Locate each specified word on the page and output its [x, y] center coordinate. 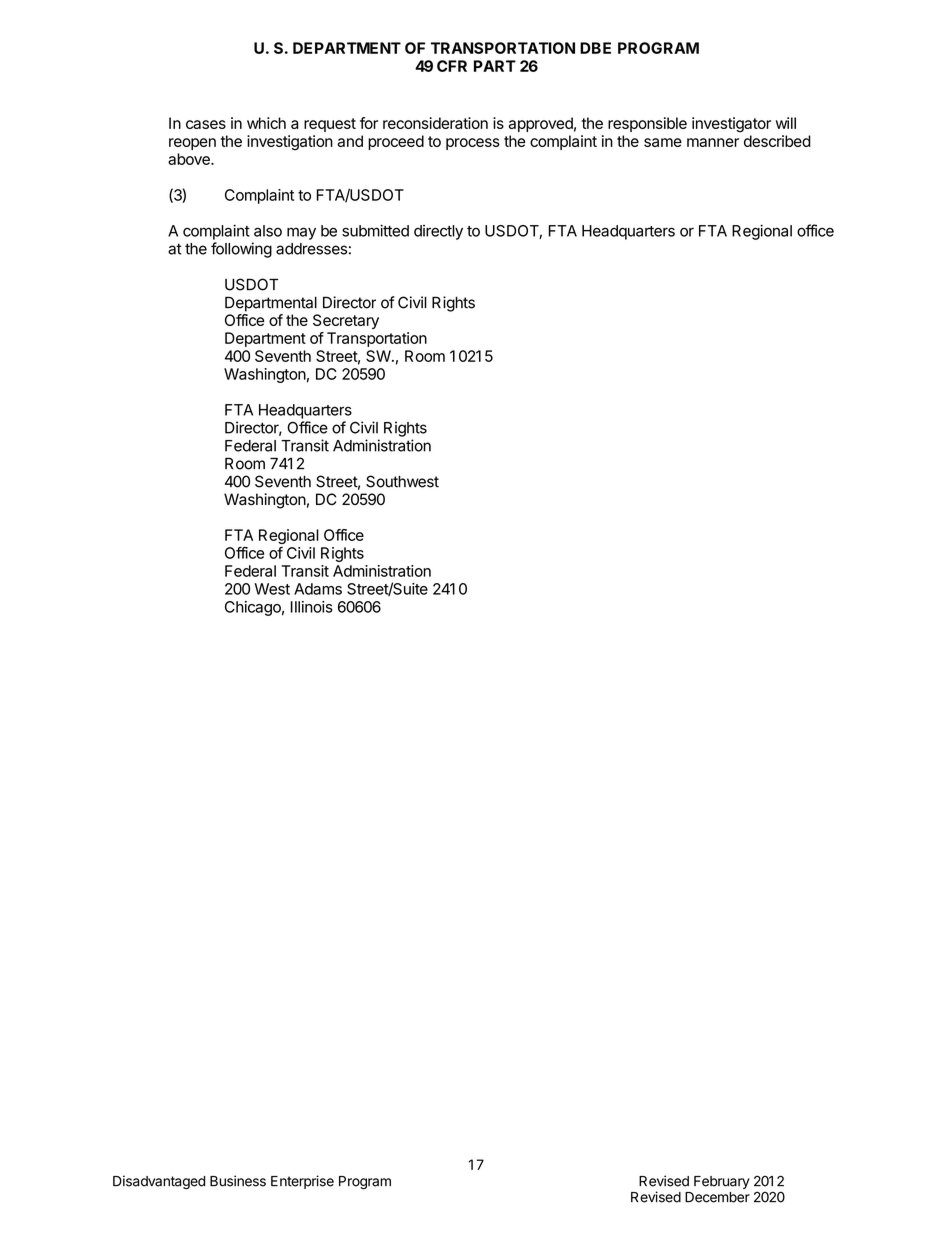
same [663, 142]
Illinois [312, 607]
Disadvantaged [159, 1182]
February [722, 1182]
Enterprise [302, 1182]
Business [238, 1181]
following [241, 250]
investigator [731, 125]
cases [206, 124]
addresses [311, 249]
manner [713, 142]
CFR [452, 66]
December [717, 1197]
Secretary [346, 321]
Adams [318, 589]
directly [438, 232]
